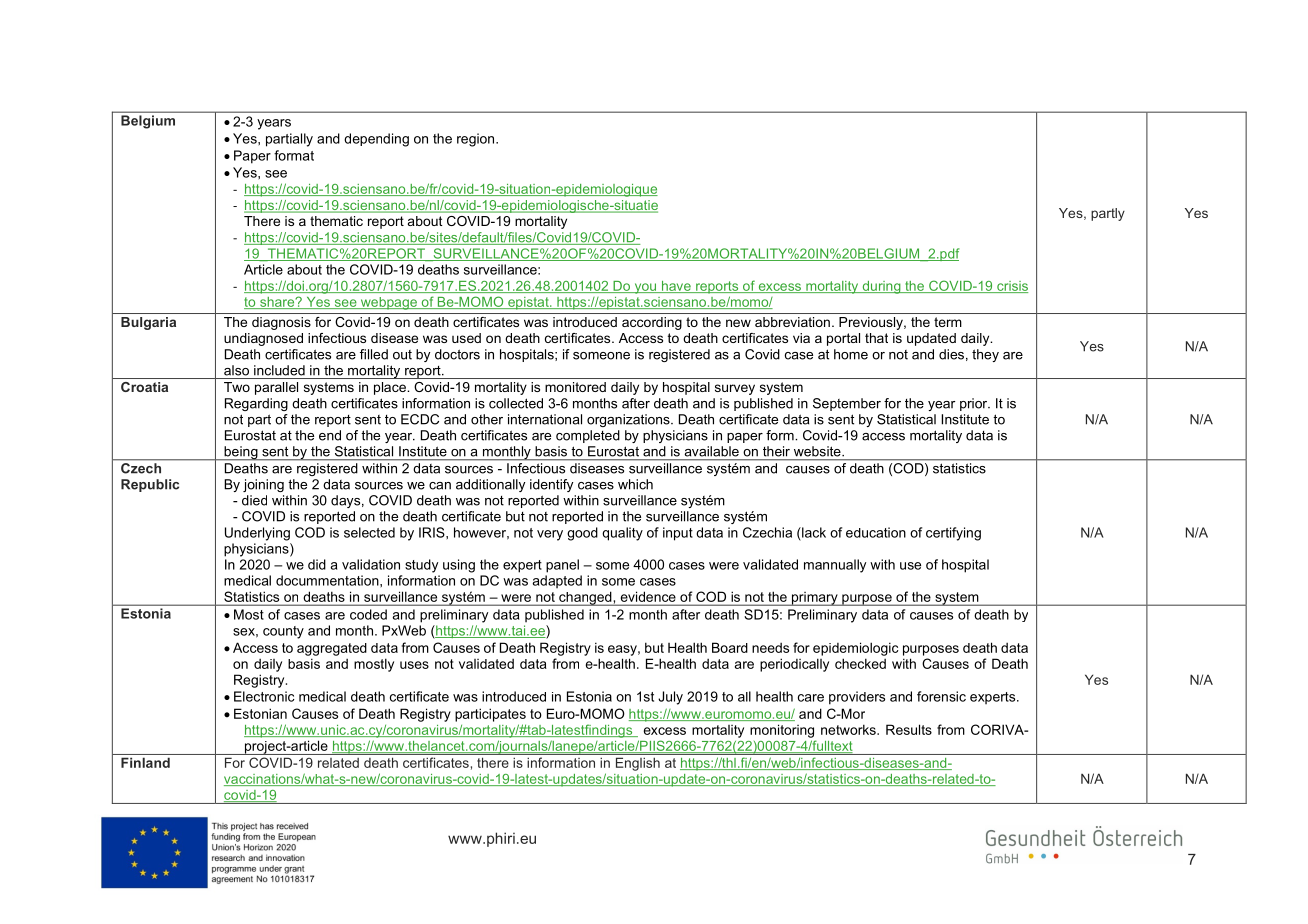 The height and width of the document is (924, 1308). I want to click on website, so click(818, 451).
